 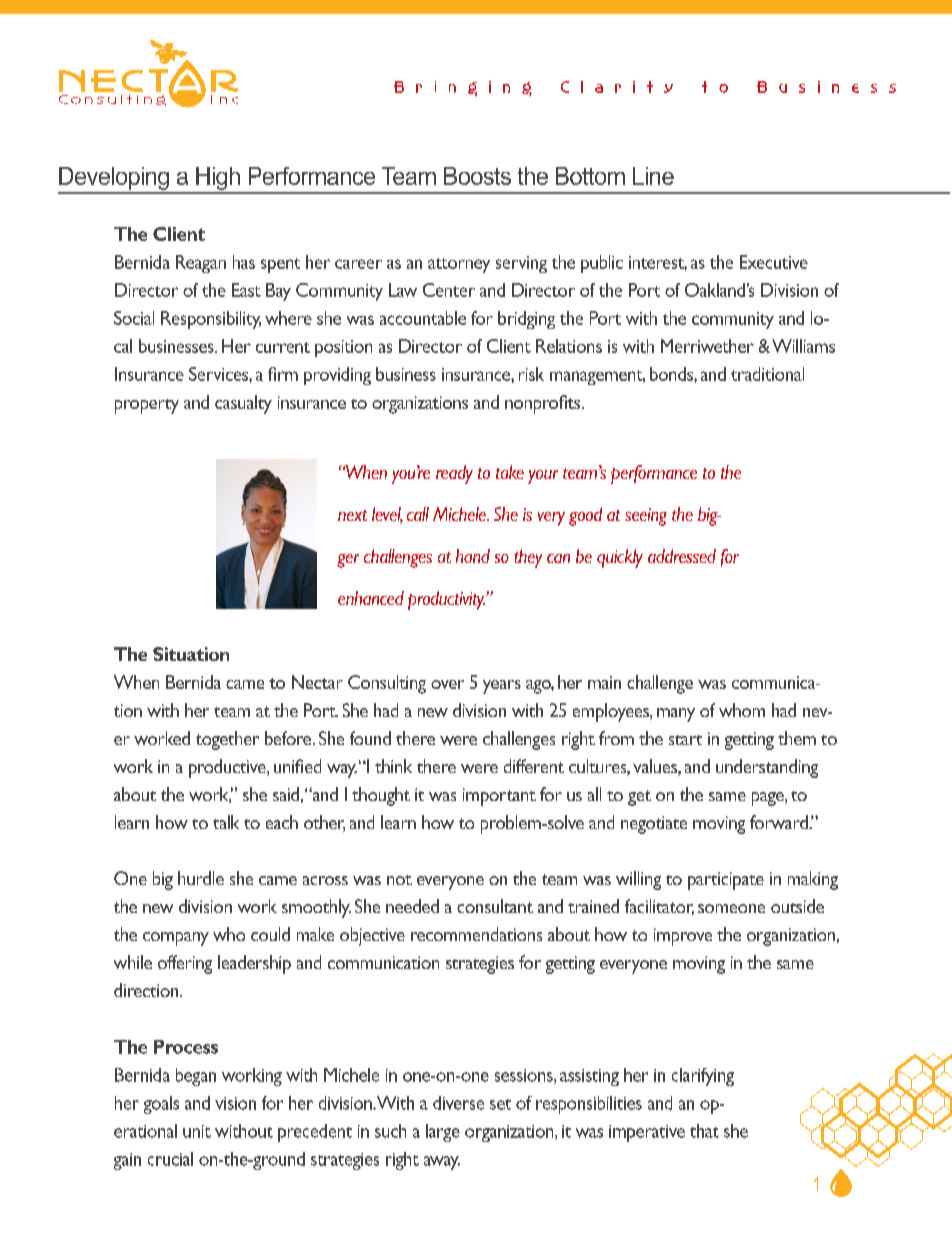 I want to click on forward, so click(x=780, y=822).
